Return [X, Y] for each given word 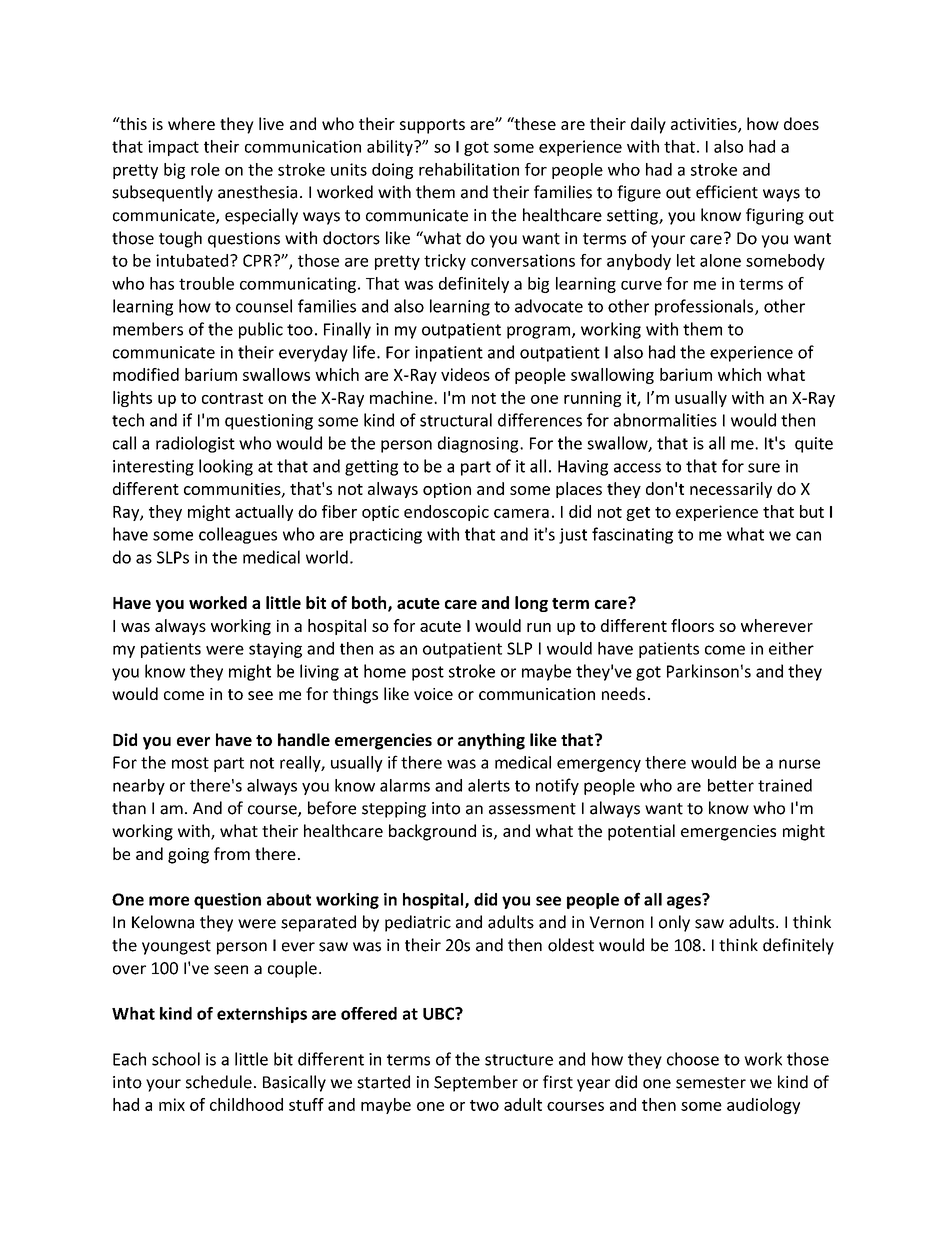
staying [275, 650]
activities [705, 125]
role [205, 169]
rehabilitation [469, 169]
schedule [219, 1082]
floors [692, 625]
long [531, 604]
